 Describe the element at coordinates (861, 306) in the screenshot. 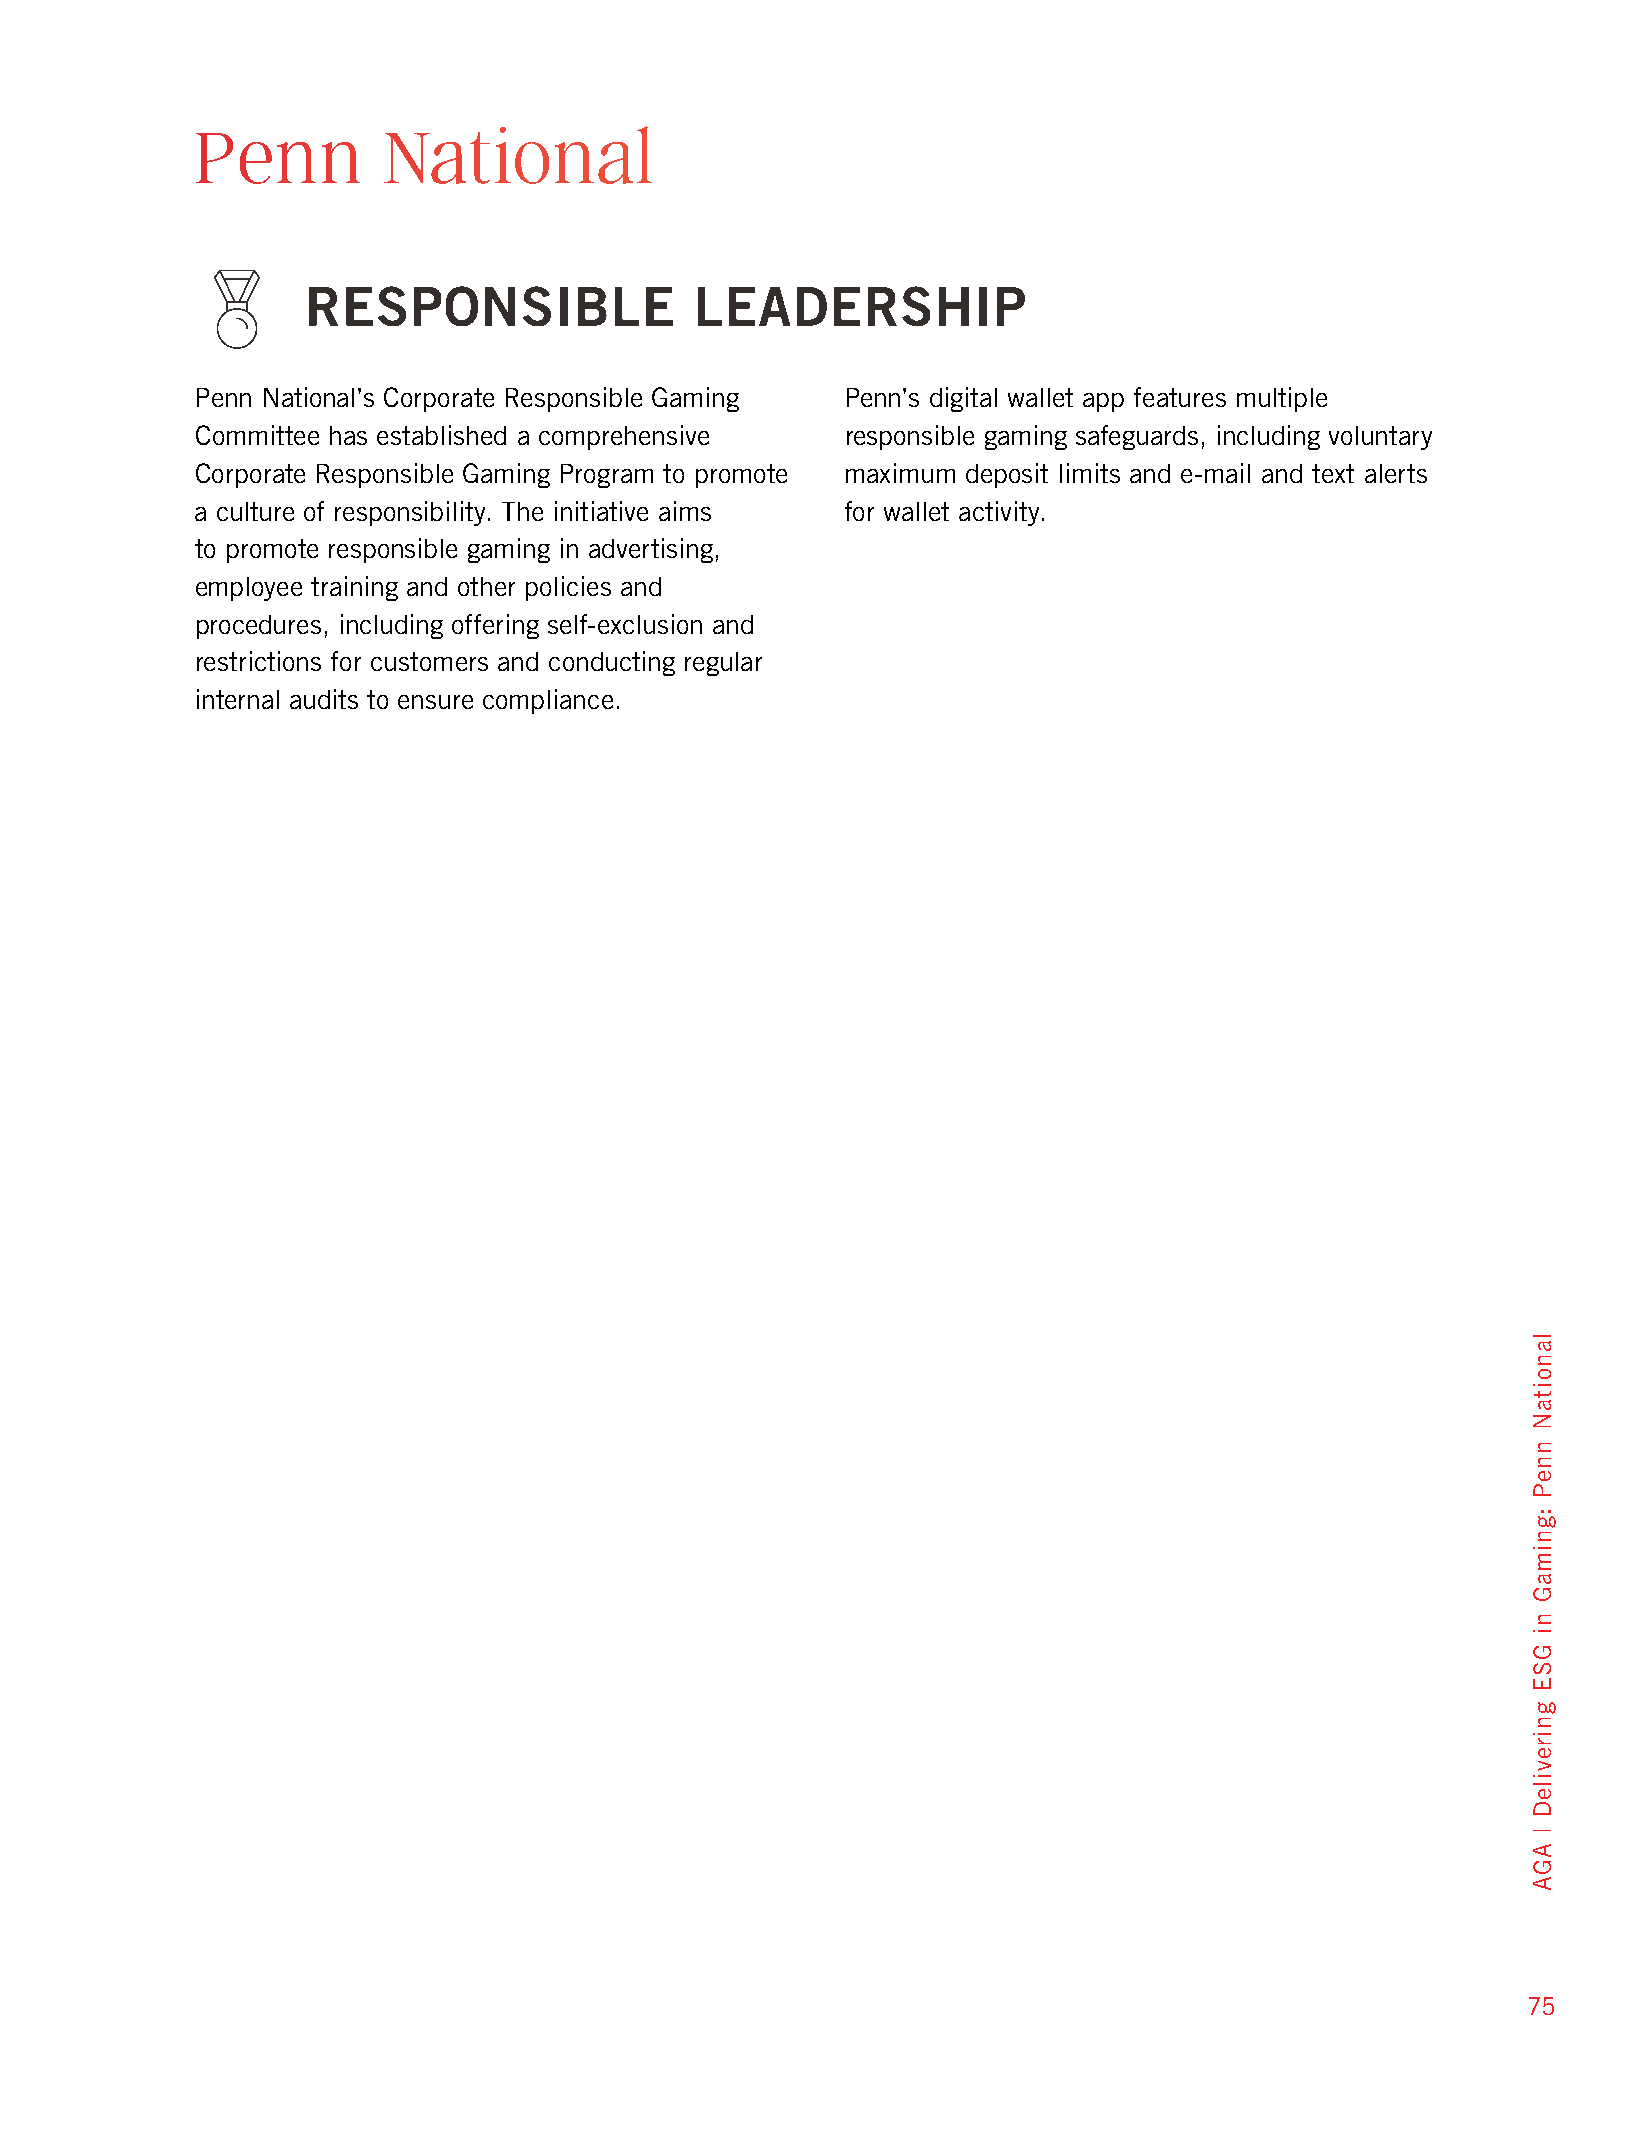

I see `LEADERSHIP` at that location.
